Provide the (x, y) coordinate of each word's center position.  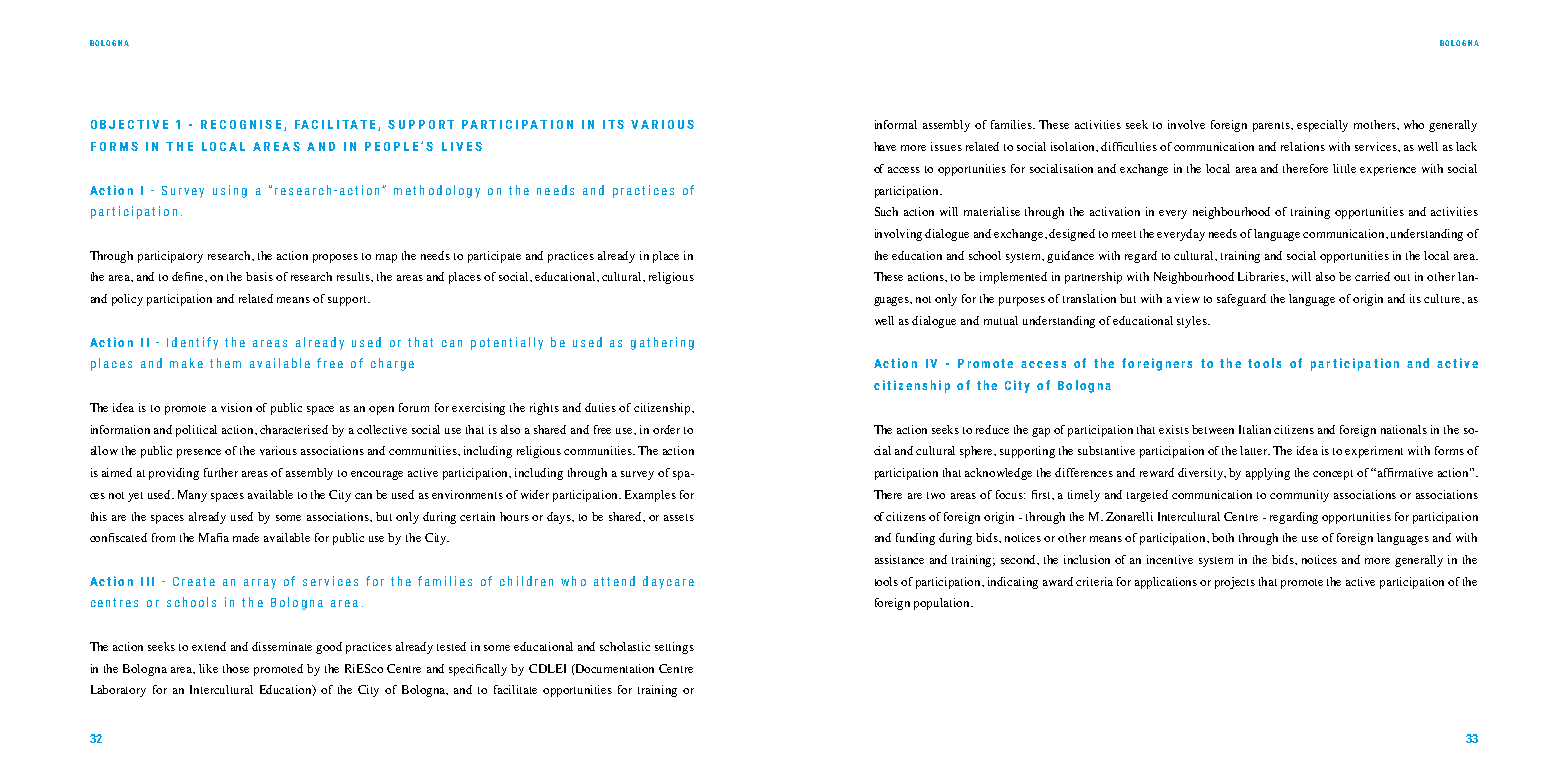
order (666, 429)
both (1223, 537)
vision (236, 407)
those (236, 668)
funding (915, 539)
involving (898, 235)
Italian (1255, 429)
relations (1303, 146)
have (885, 146)
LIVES (462, 146)
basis (259, 276)
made (246, 537)
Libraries (1262, 276)
